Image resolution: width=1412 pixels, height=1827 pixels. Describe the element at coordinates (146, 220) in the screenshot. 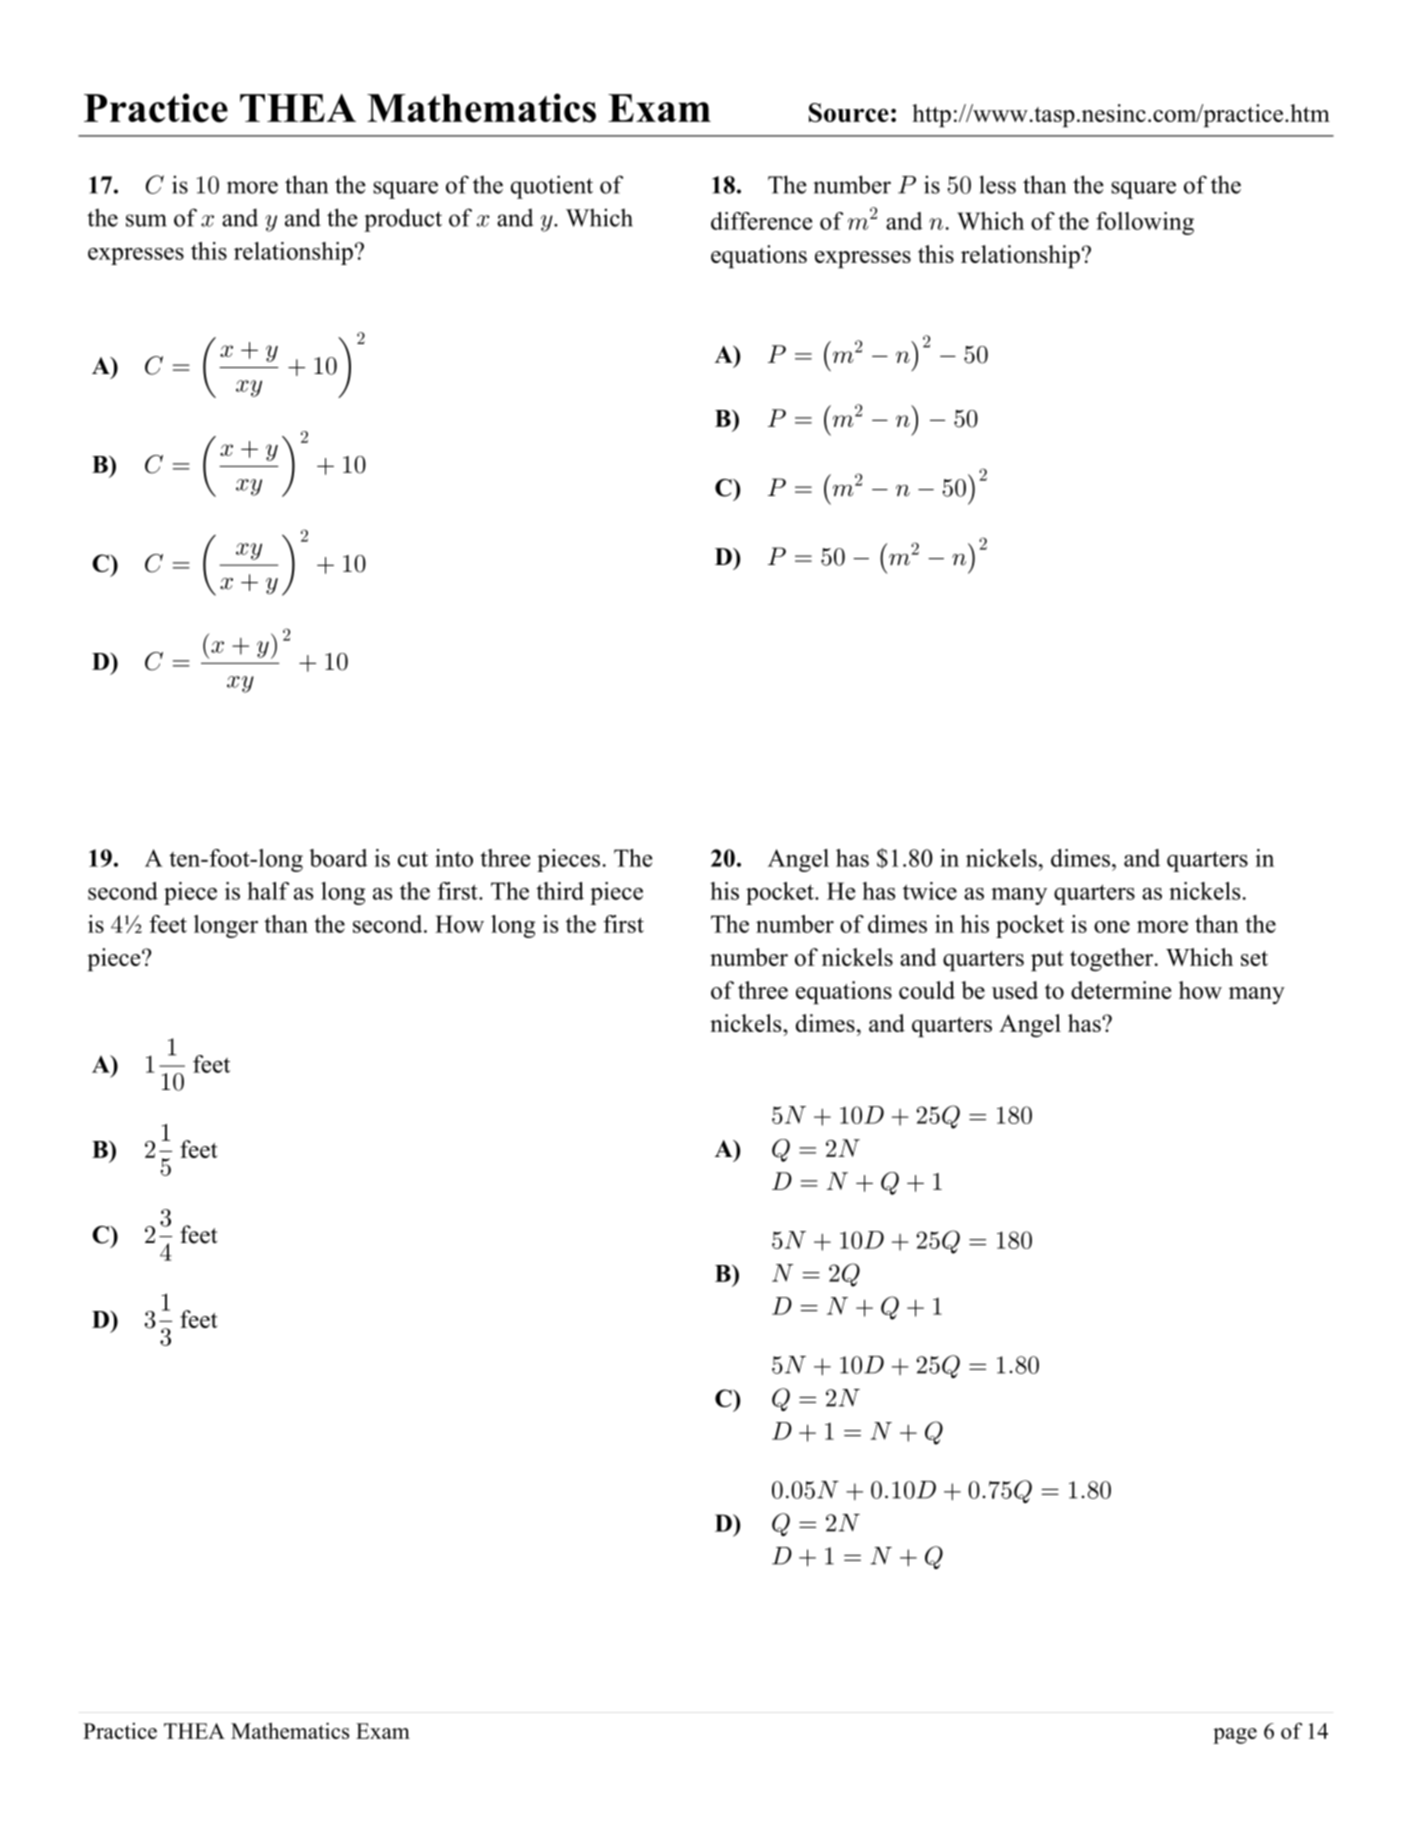

I see `sum` at that location.
